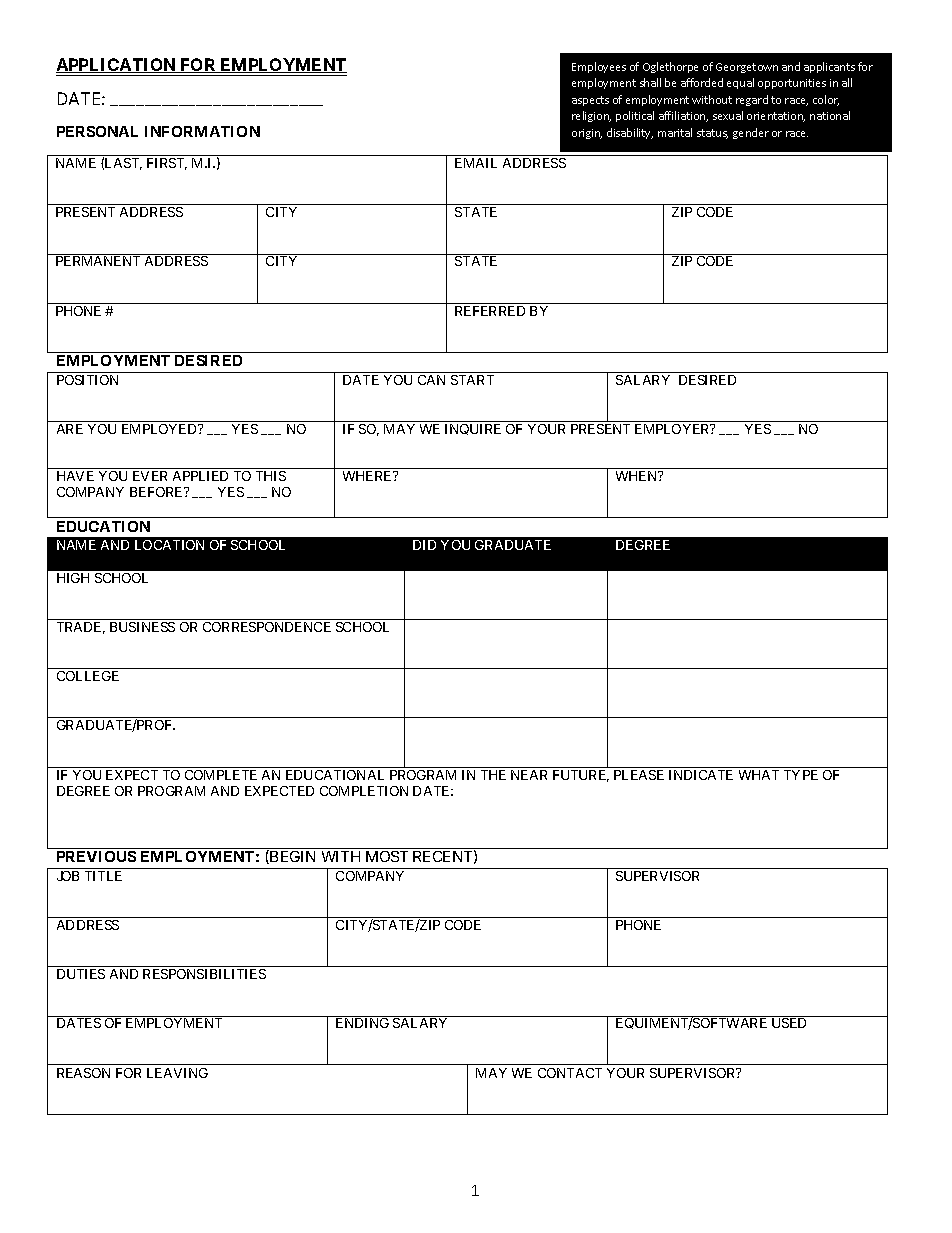  Describe the element at coordinates (759, 775) in the page. I see `WHAT` at that location.
